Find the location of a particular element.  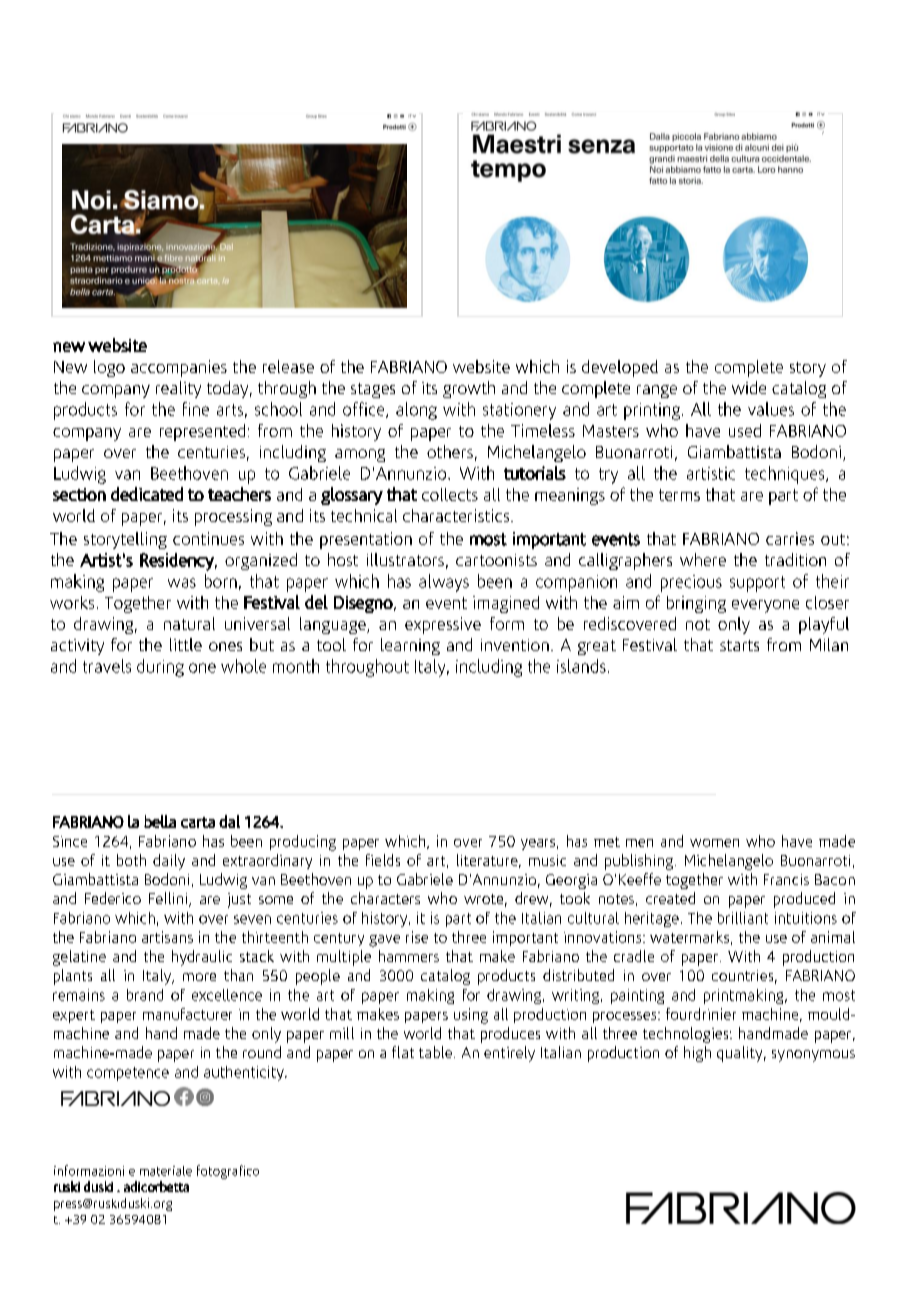

Milan is located at coordinates (829, 644).
